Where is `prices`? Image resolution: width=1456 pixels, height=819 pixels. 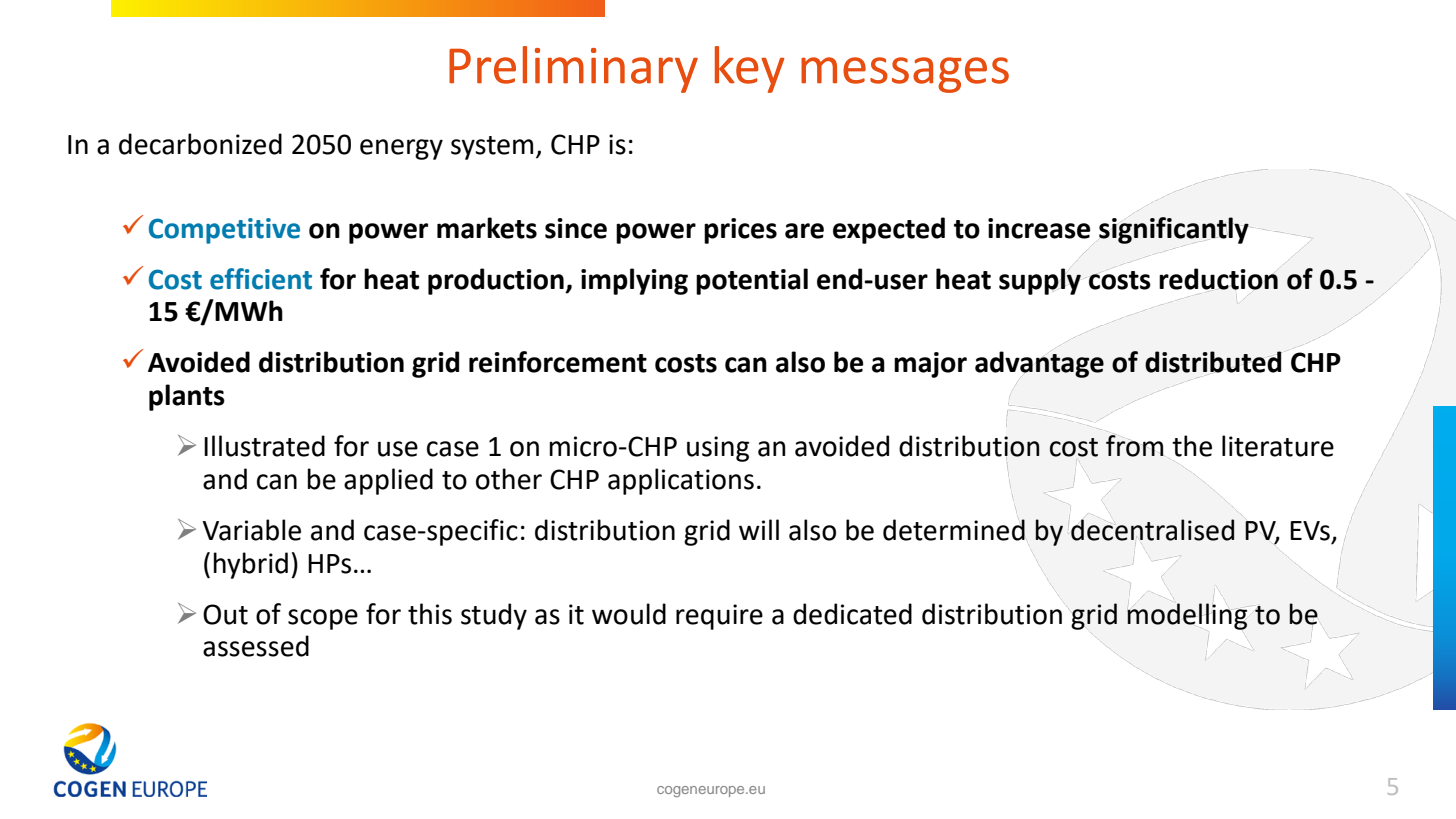 prices is located at coordinates (740, 231).
